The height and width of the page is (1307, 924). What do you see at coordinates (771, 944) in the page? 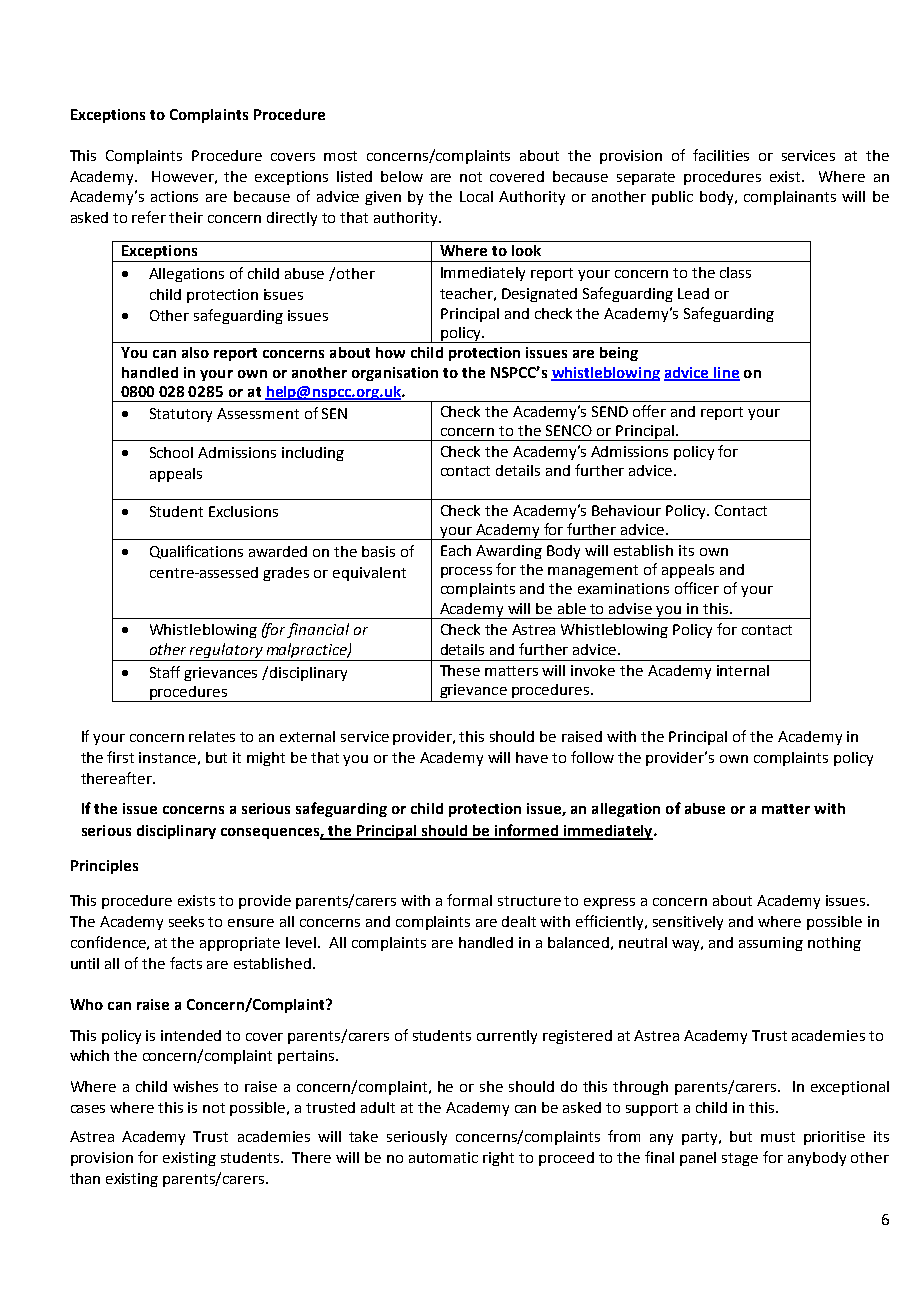
I see `assuming` at bounding box center [771, 944].
